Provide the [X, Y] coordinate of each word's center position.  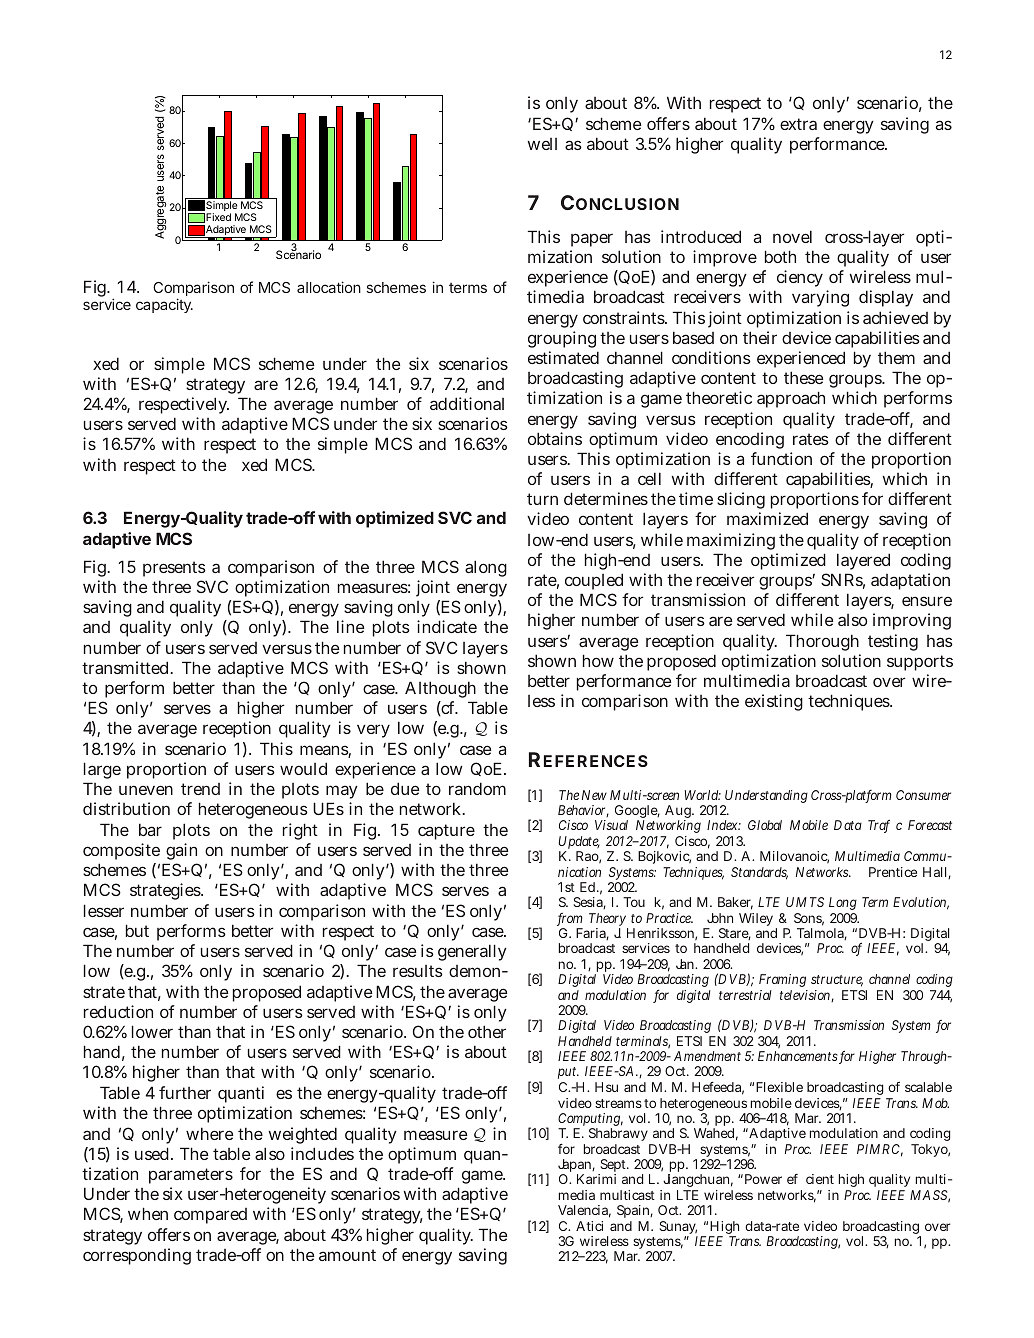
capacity [164, 305]
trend [200, 789]
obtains [555, 438]
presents [174, 569]
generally [472, 952]
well [542, 144]
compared [210, 1216]
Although [440, 689]
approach [791, 399]
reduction [118, 1011]
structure [837, 981]
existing [774, 702]
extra [798, 124]
